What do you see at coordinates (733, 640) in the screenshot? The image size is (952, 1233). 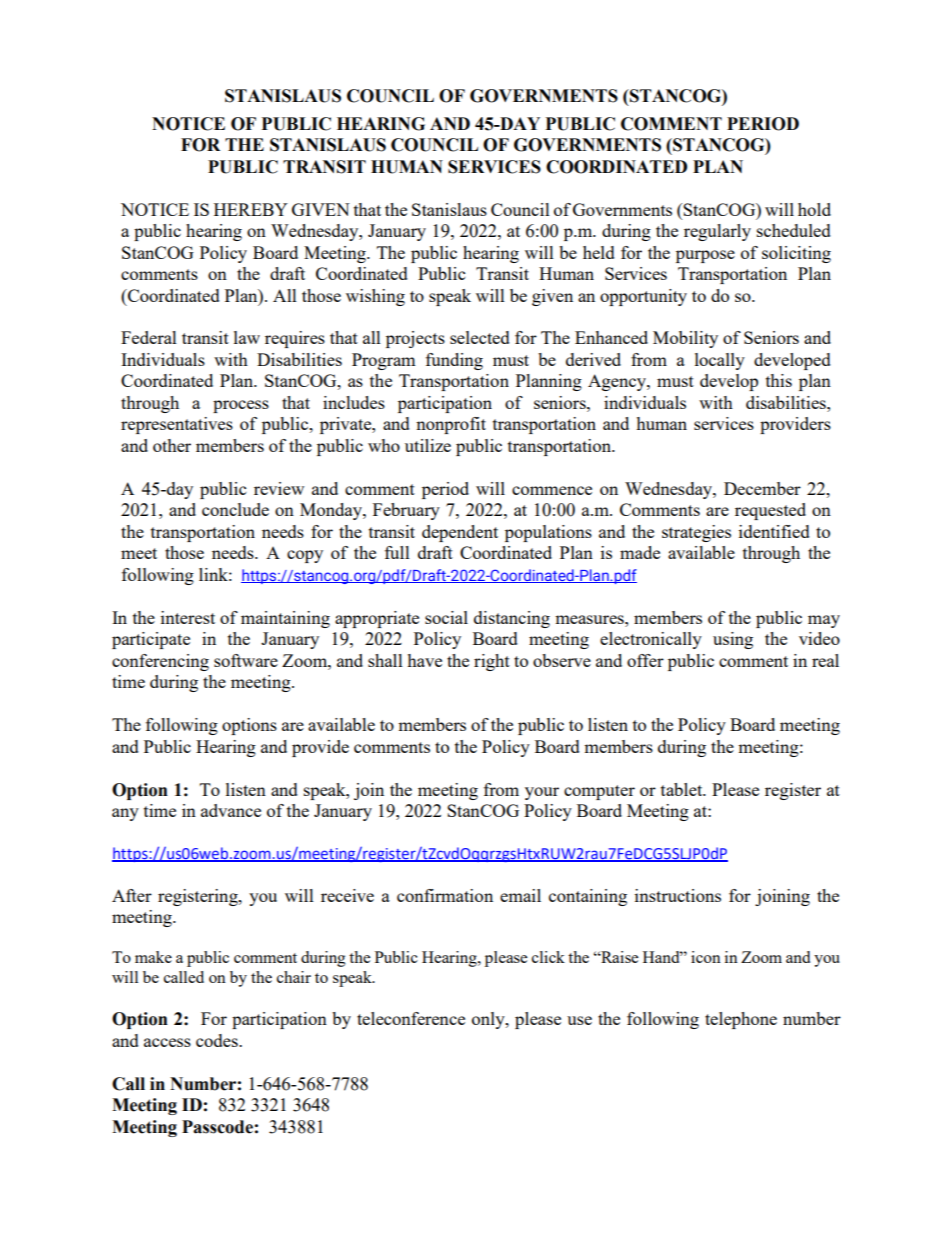 I see `using` at bounding box center [733, 640].
